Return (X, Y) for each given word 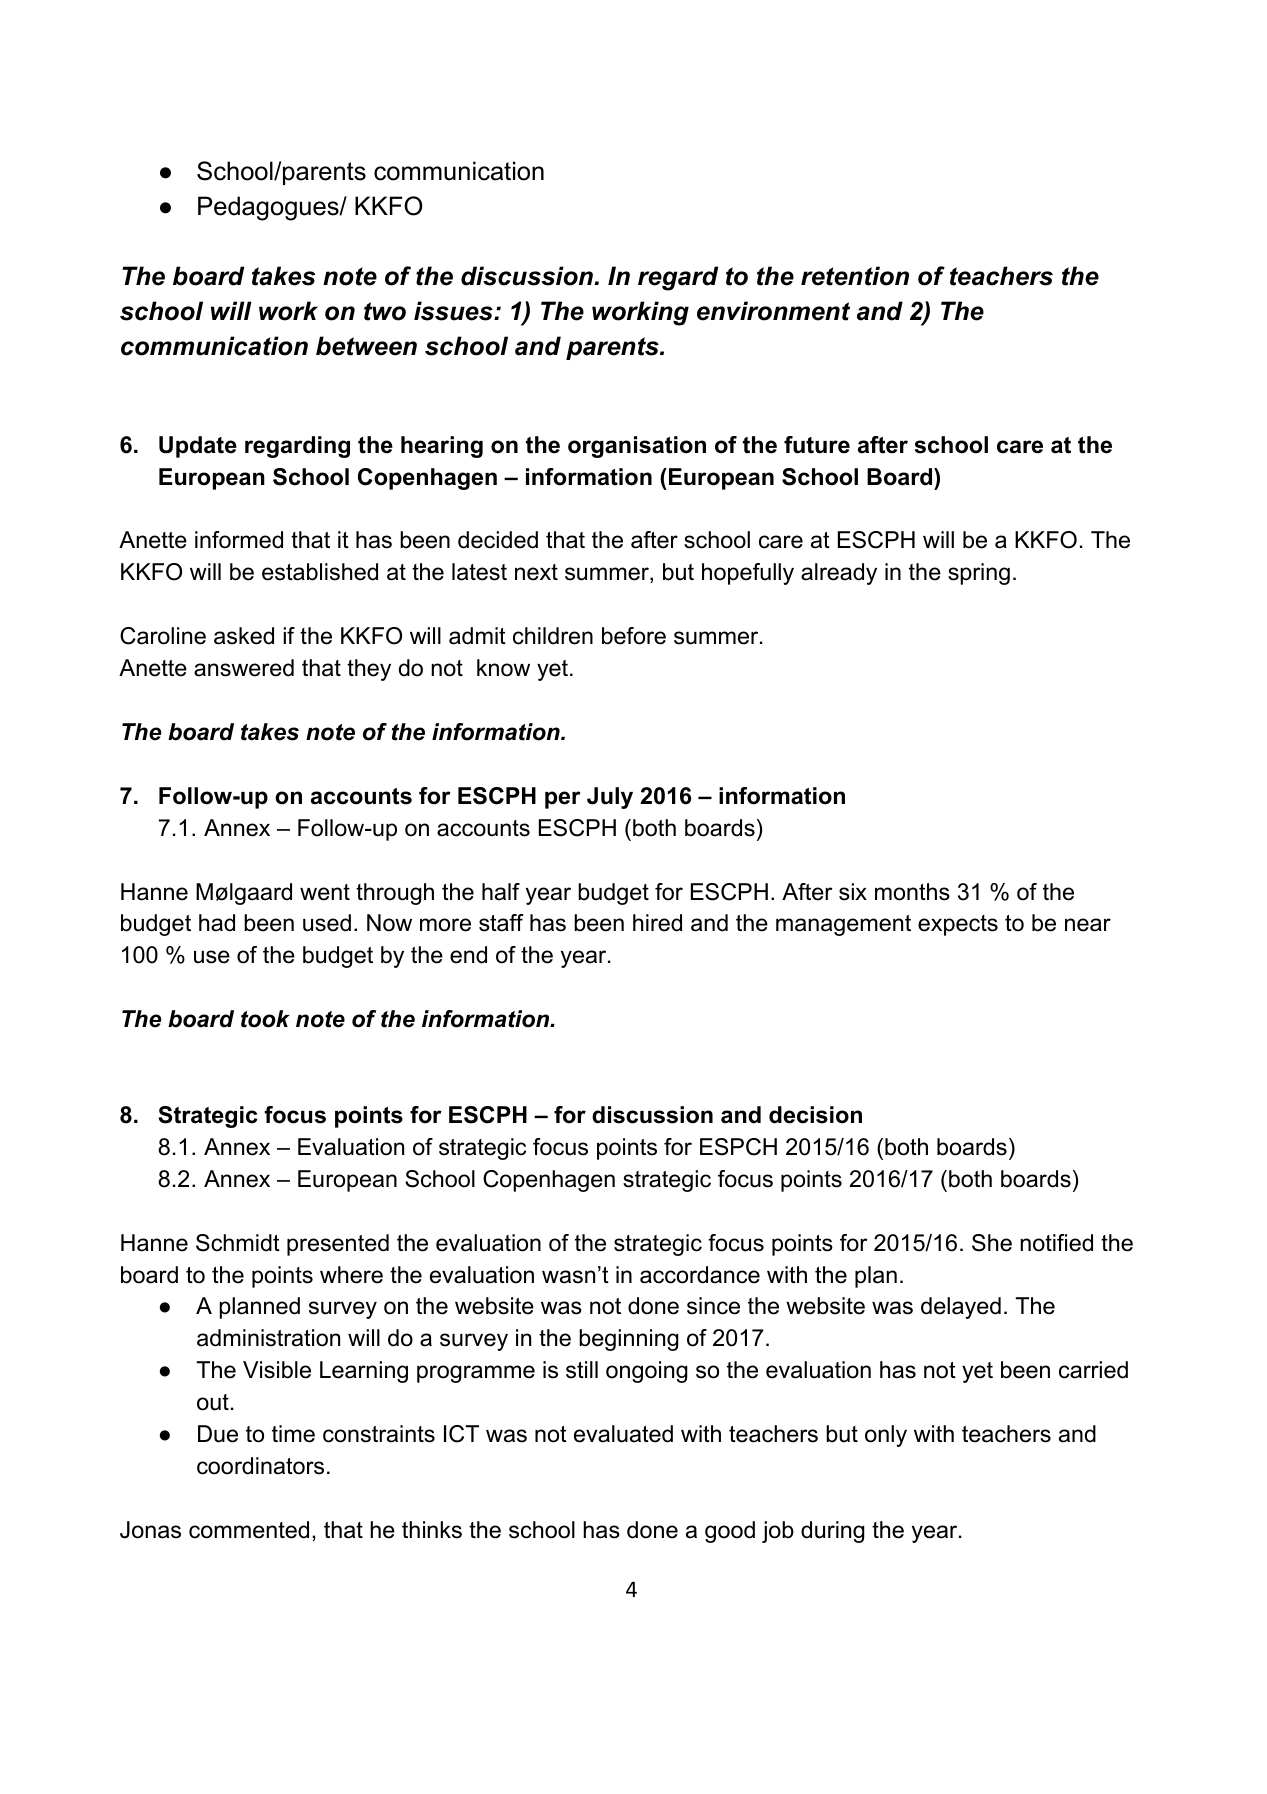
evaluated (623, 1434)
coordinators (260, 1466)
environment (773, 311)
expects (958, 925)
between (366, 346)
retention (855, 276)
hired (657, 923)
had (217, 923)
